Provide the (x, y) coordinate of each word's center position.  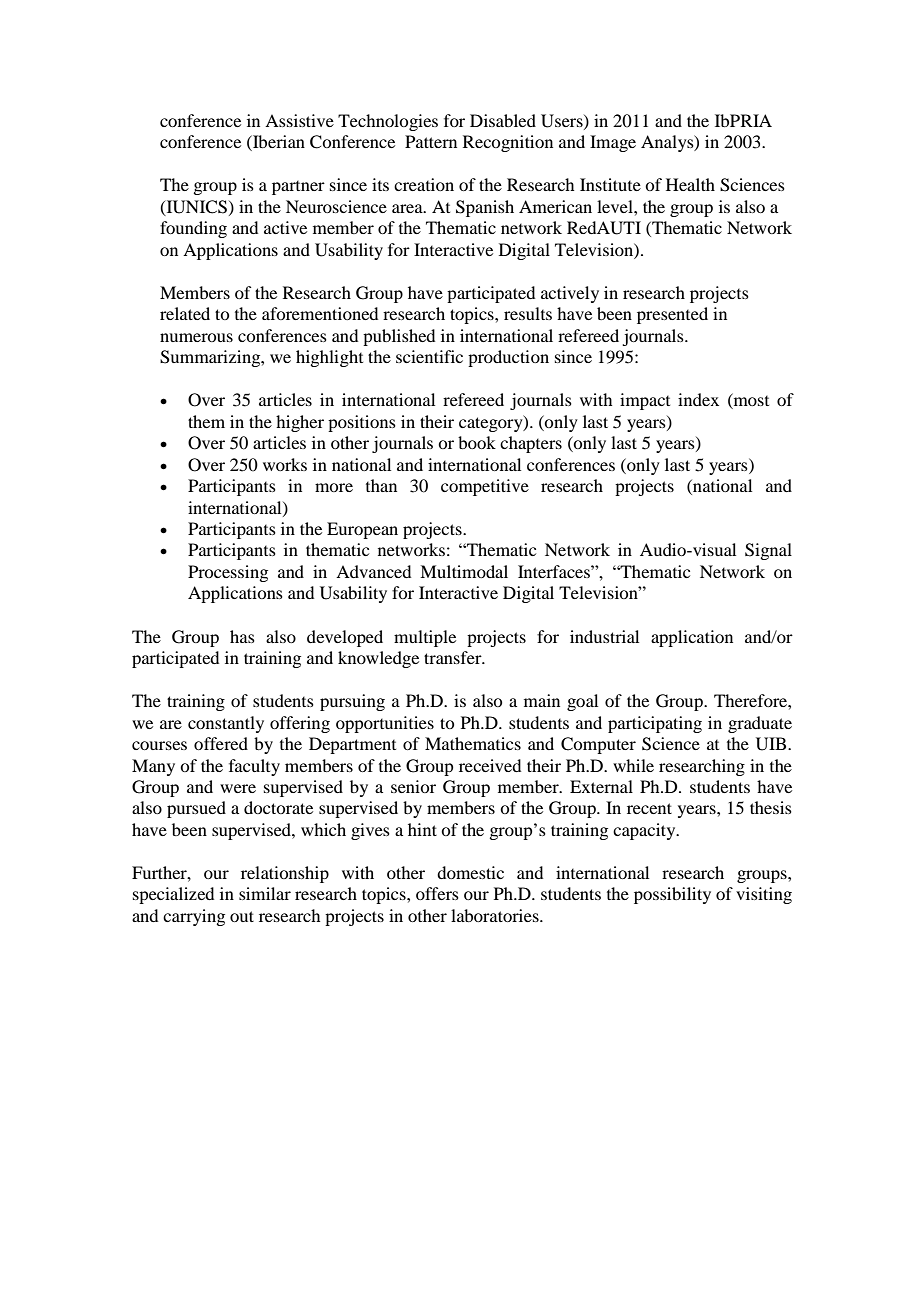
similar (265, 893)
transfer (454, 657)
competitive (485, 487)
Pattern (431, 141)
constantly (226, 724)
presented (672, 315)
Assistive (299, 120)
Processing (228, 573)
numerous (196, 337)
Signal (768, 551)
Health (690, 184)
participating (655, 724)
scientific (429, 356)
